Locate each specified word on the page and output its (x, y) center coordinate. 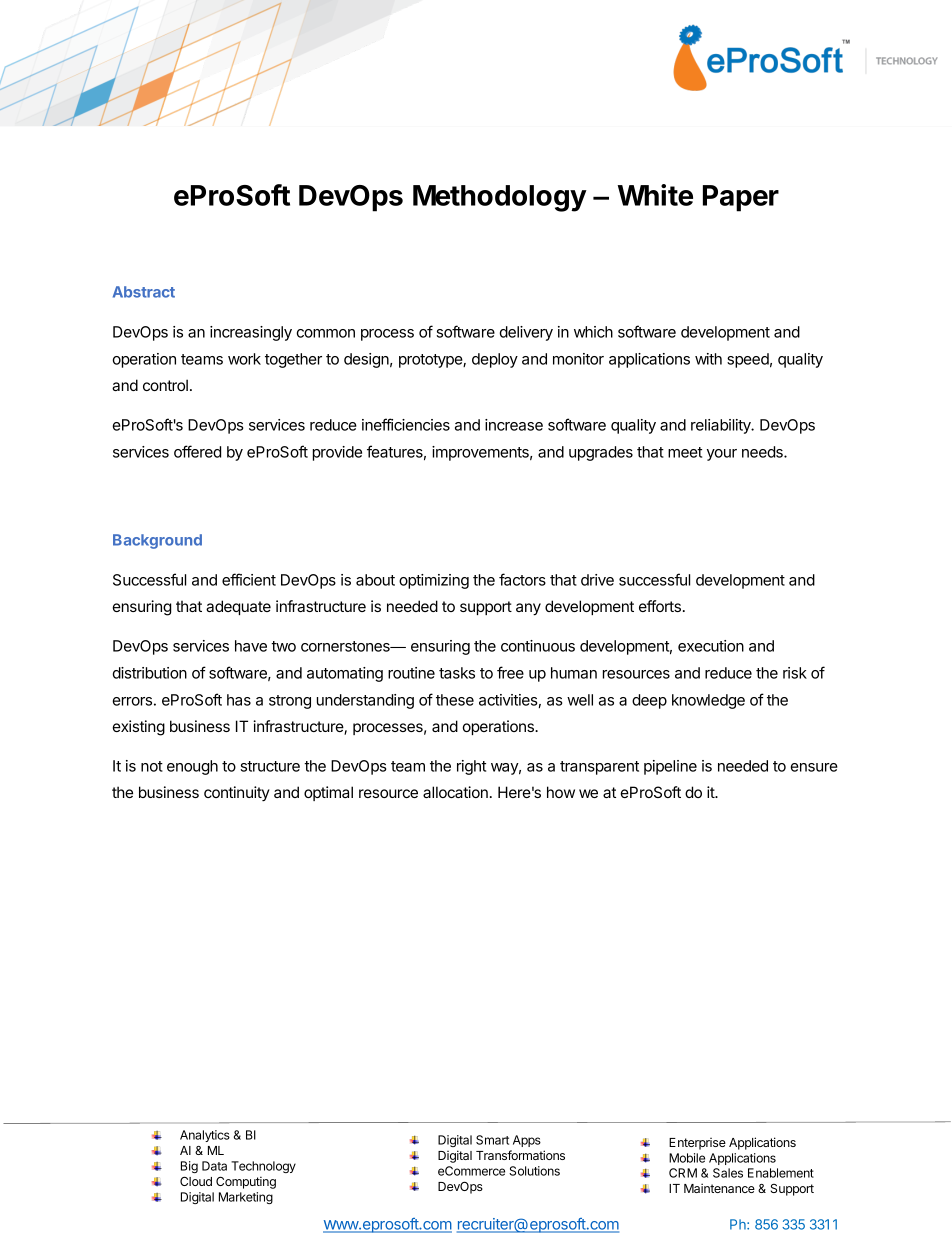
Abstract (144, 292)
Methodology (500, 198)
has (239, 700)
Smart (492, 1140)
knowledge (708, 701)
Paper (741, 198)
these (455, 700)
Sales (728, 1173)
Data (214, 1166)
